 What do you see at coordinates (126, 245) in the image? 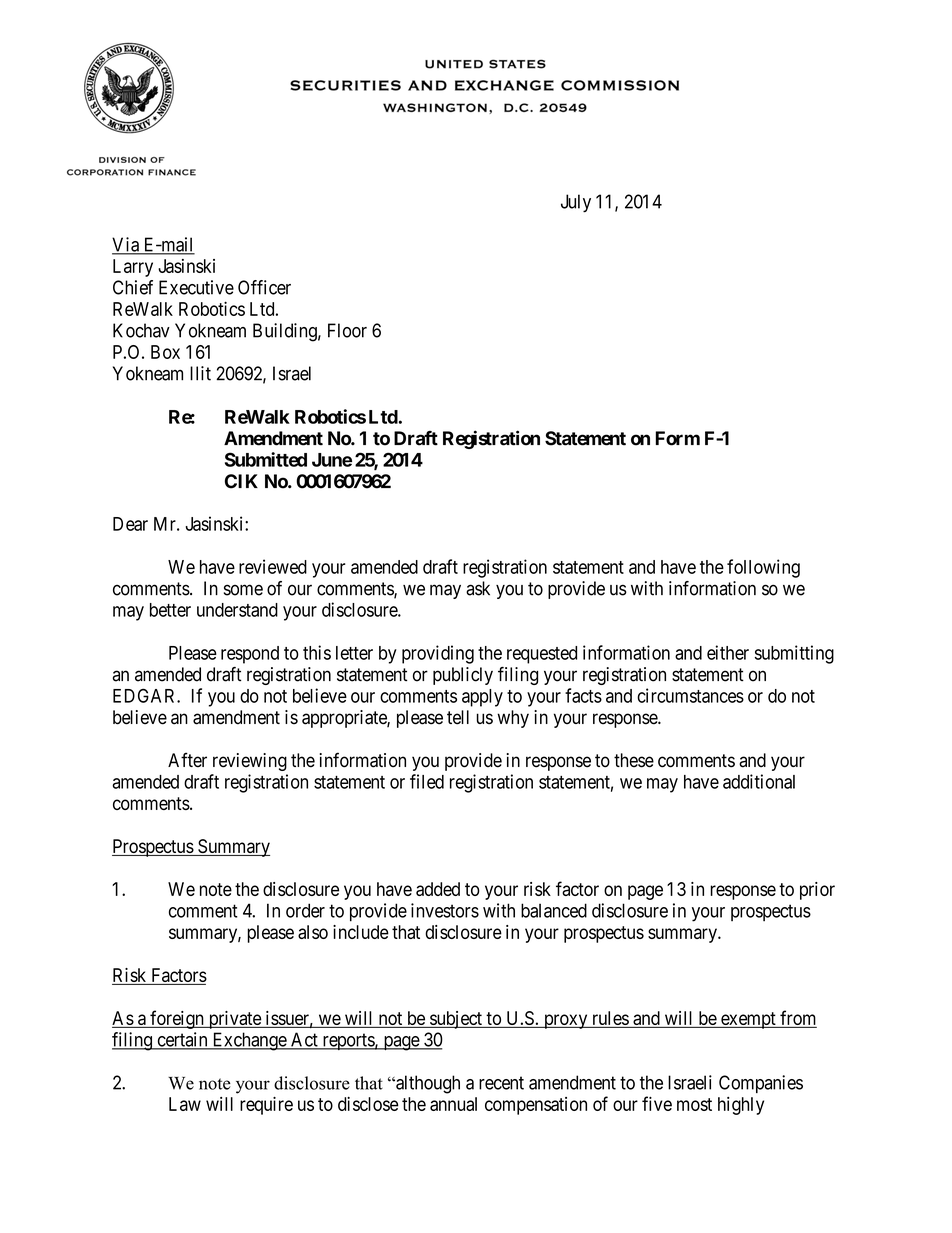
I see `Via` at bounding box center [126, 245].
